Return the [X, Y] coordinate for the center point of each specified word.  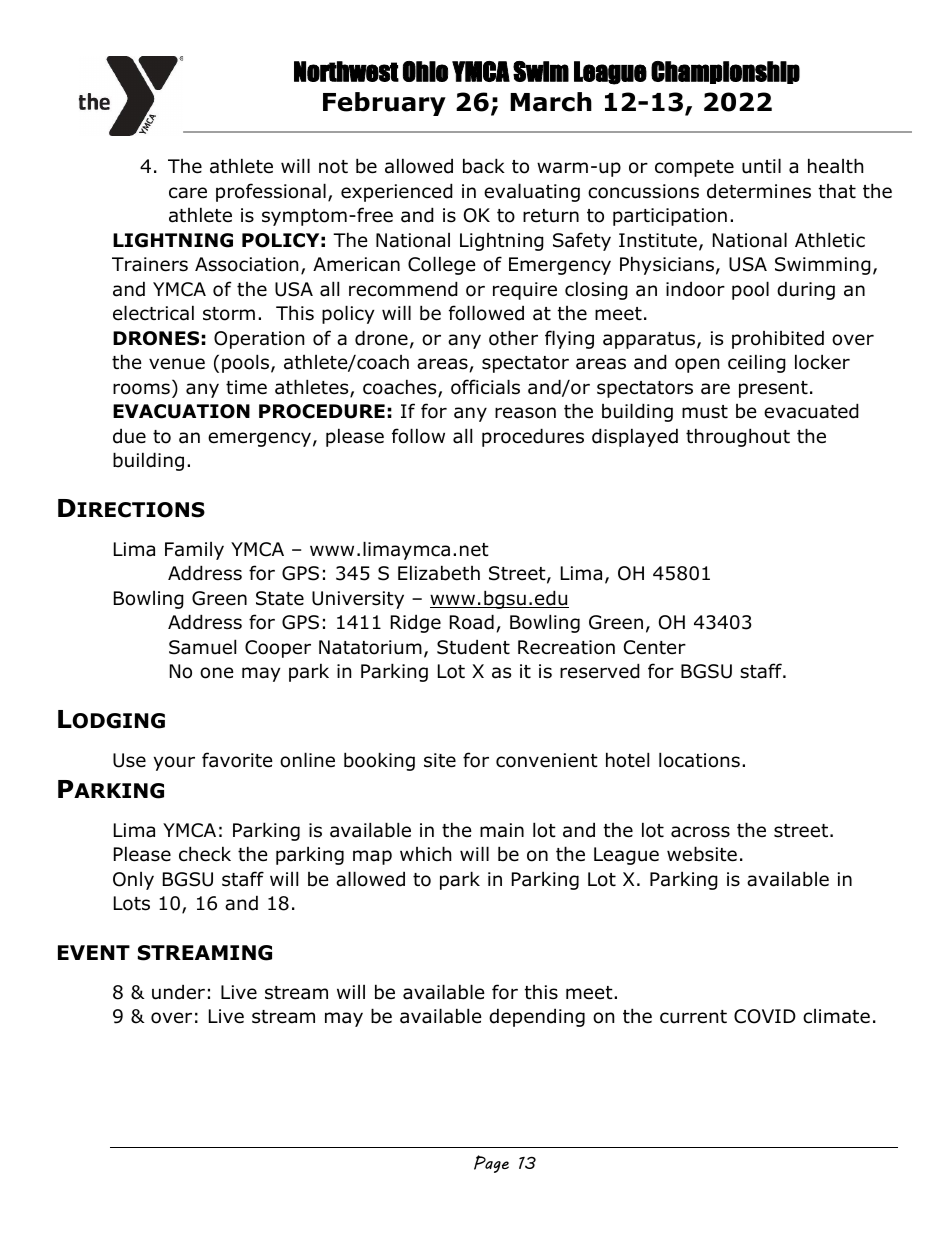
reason [525, 413]
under [178, 992]
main [502, 830]
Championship [725, 72]
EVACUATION [181, 411]
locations [699, 760]
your [174, 763]
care [188, 193]
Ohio [425, 71]
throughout [738, 437]
